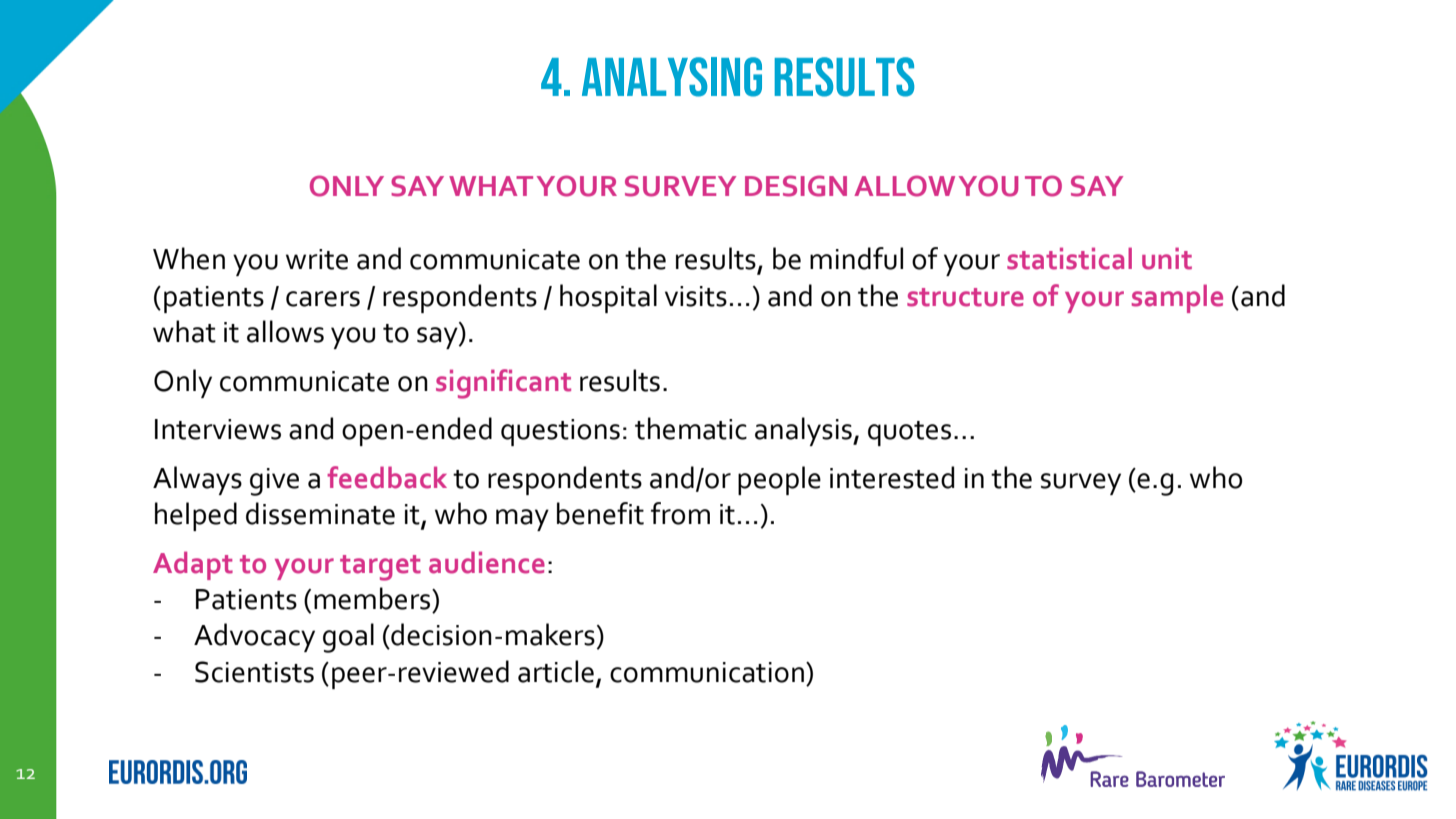 The width and height of the image is (1456, 819). What do you see at coordinates (796, 186) in the image?
I see `DESIGN` at bounding box center [796, 186].
